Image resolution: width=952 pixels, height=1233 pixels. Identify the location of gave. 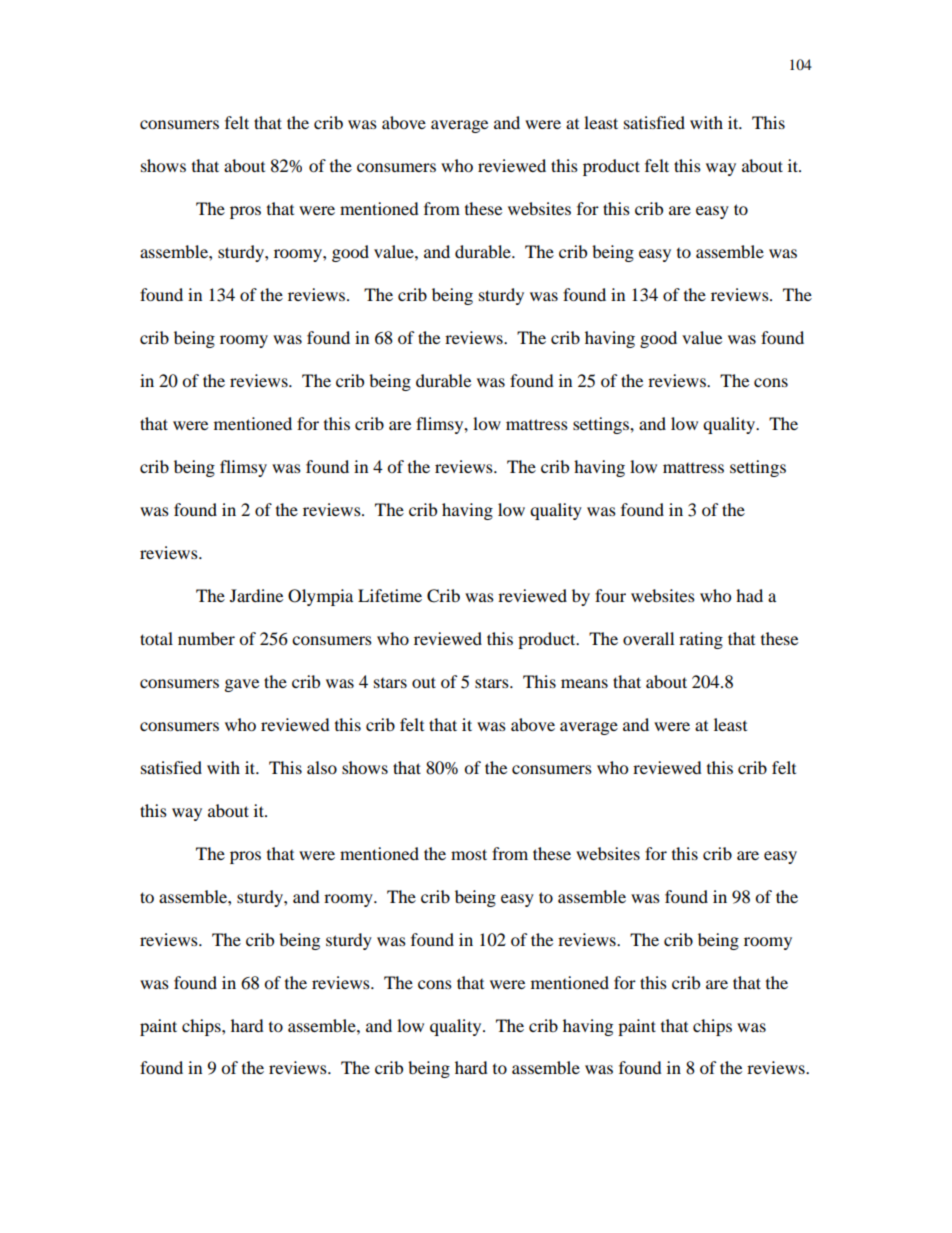
(242, 685).
